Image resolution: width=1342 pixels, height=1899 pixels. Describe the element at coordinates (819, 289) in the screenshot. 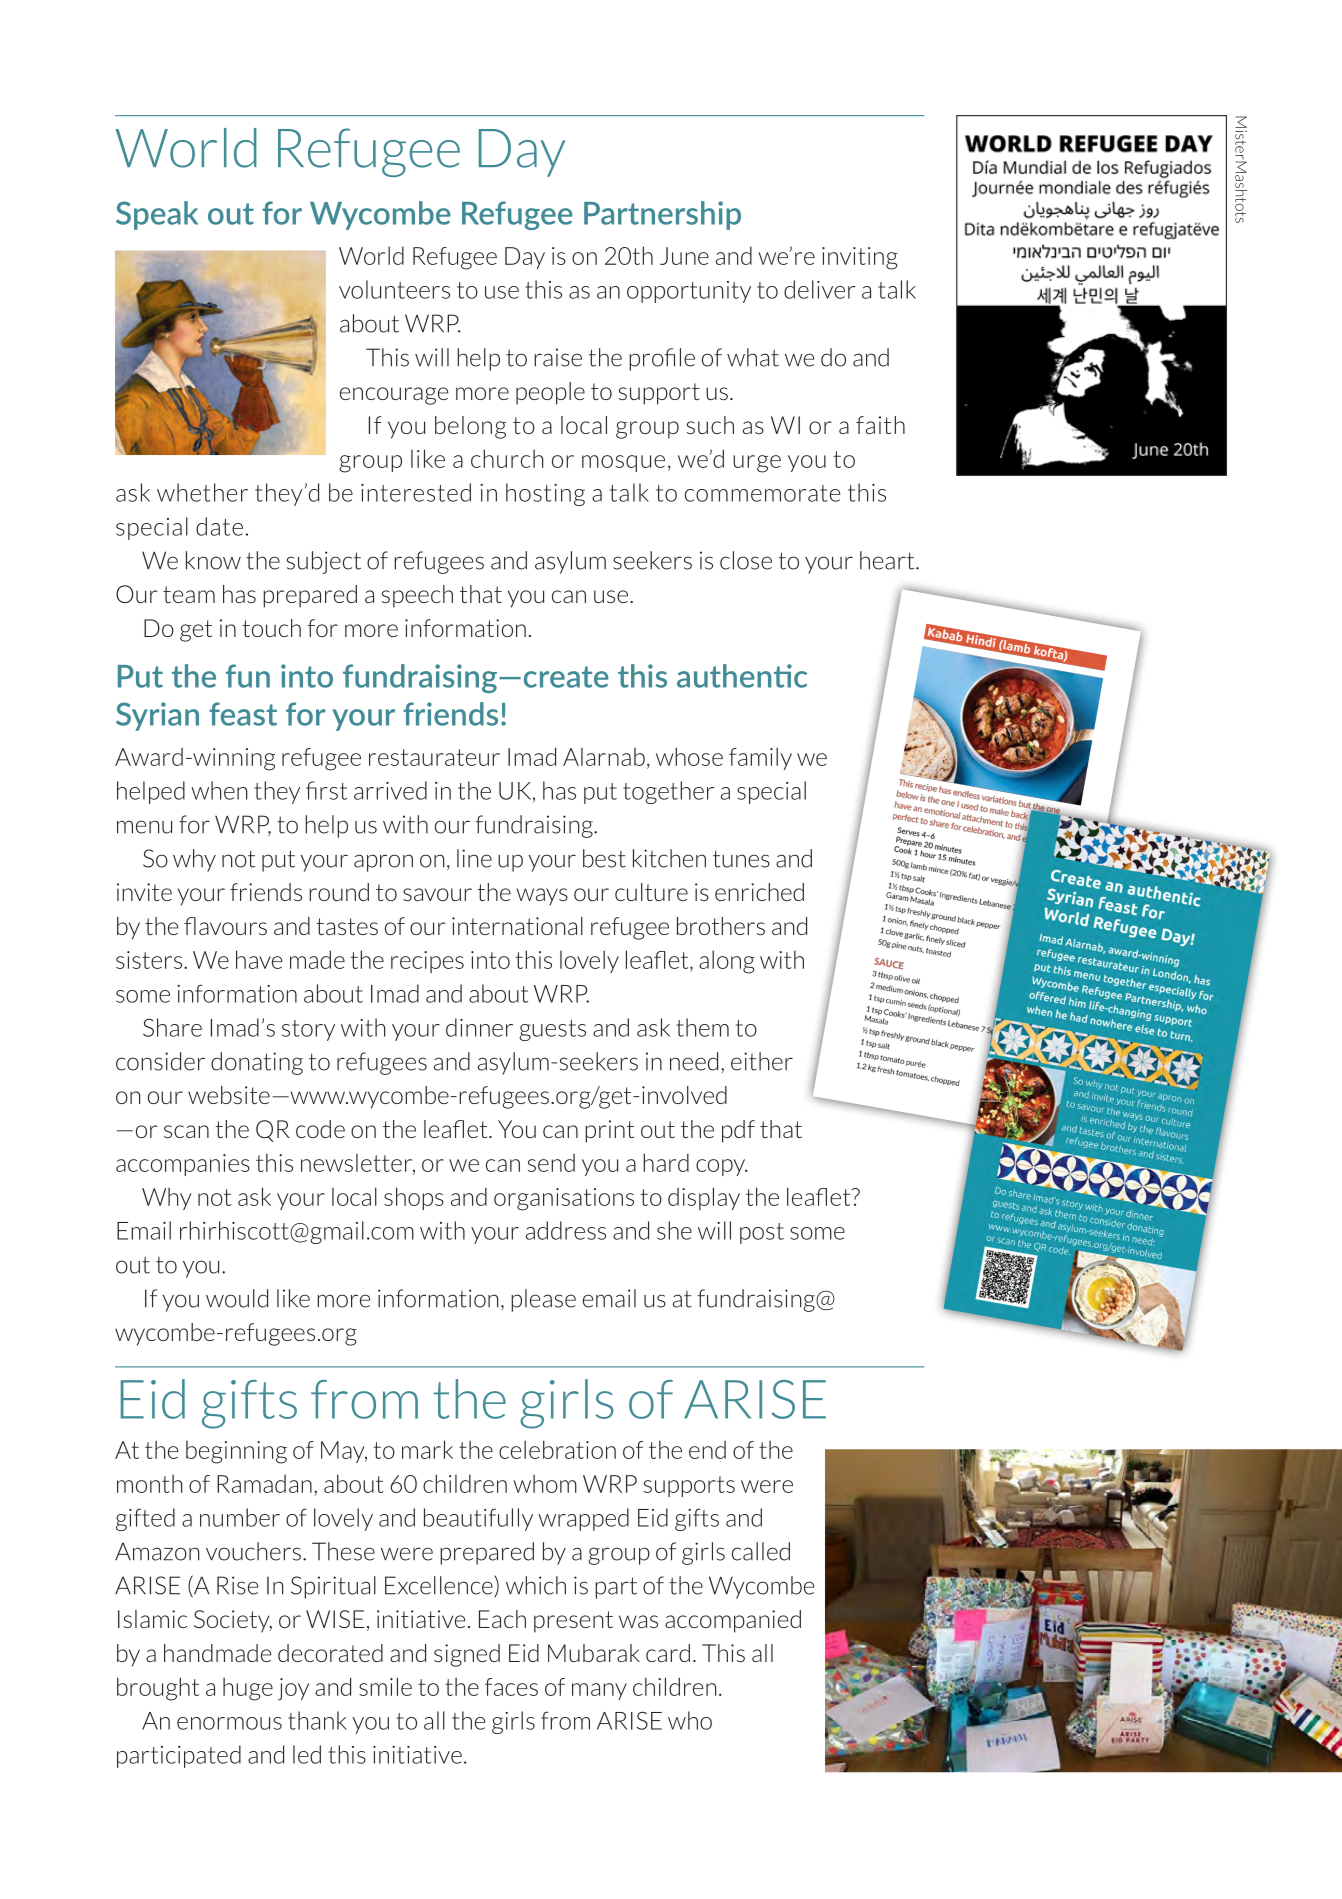

I see `deliver` at that location.
